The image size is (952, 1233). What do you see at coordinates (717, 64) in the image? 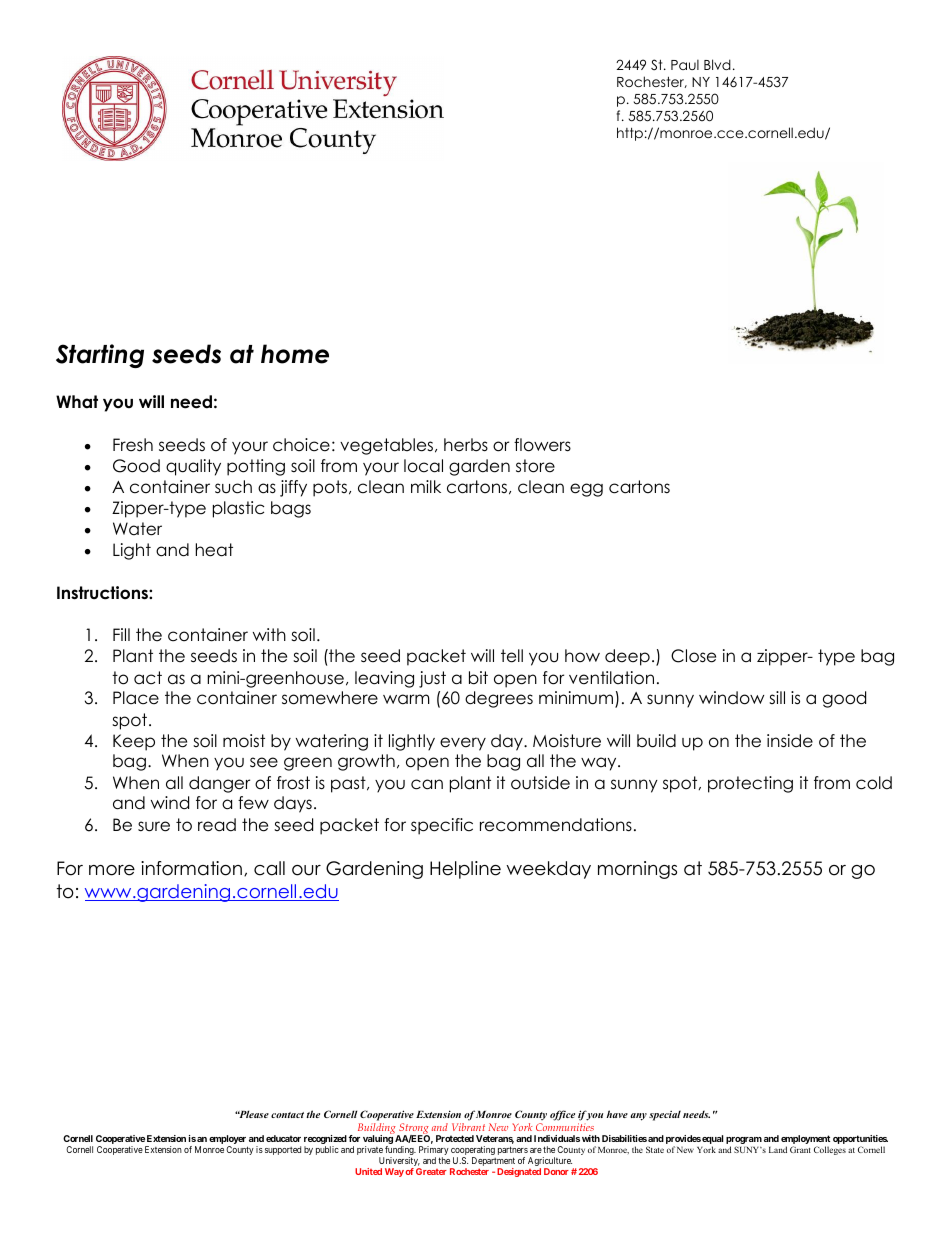
I see `Blvd` at bounding box center [717, 64].
